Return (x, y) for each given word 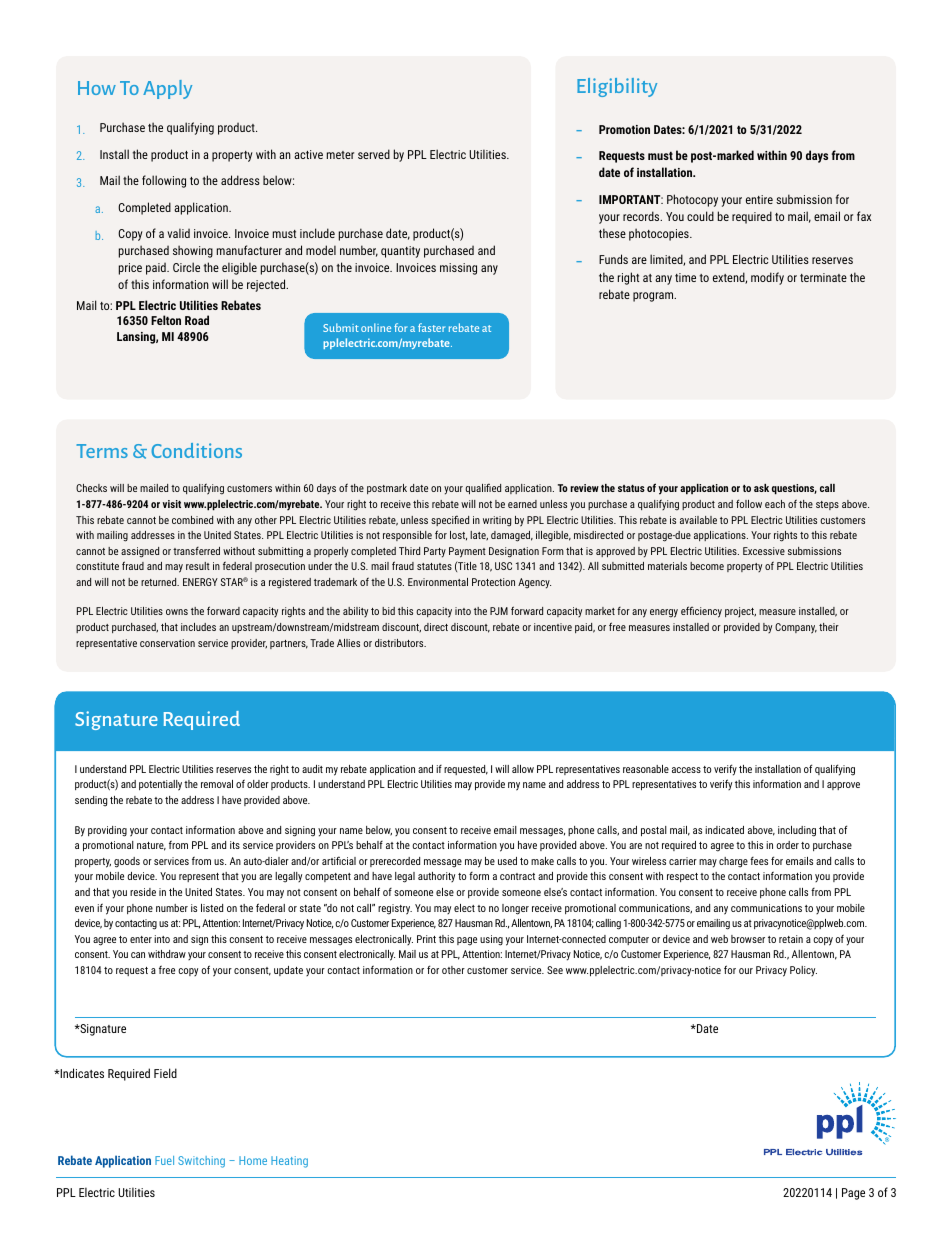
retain (791, 939)
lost (458, 536)
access (686, 770)
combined (192, 520)
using (491, 940)
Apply (167, 89)
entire (759, 199)
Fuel (164, 1160)
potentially (160, 785)
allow (523, 769)
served (374, 154)
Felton (166, 320)
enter (141, 939)
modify (767, 278)
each (775, 504)
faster (431, 327)
